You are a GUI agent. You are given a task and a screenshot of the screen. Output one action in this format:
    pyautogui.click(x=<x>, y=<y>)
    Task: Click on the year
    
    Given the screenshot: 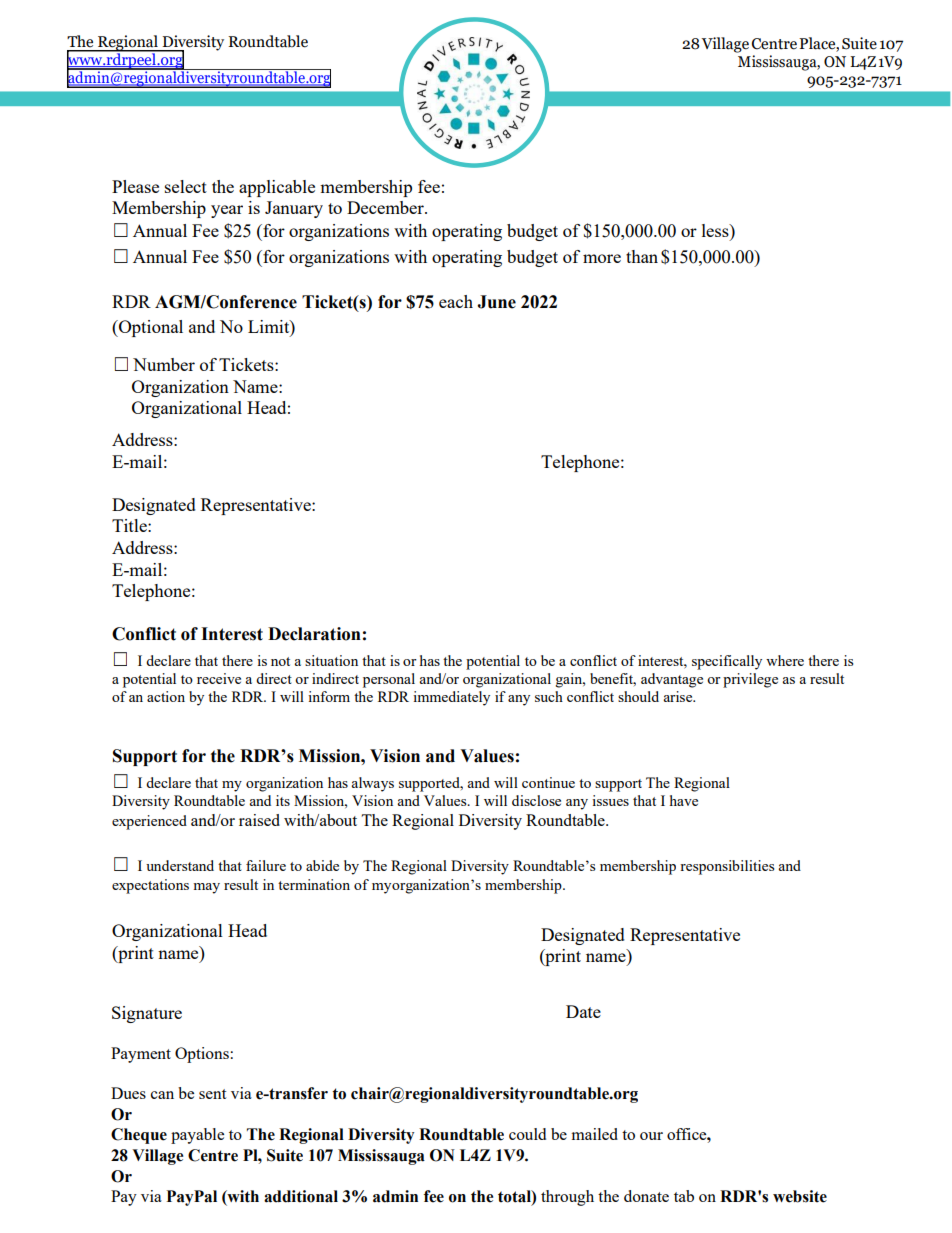 What is the action you would take?
    pyautogui.click(x=227, y=211)
